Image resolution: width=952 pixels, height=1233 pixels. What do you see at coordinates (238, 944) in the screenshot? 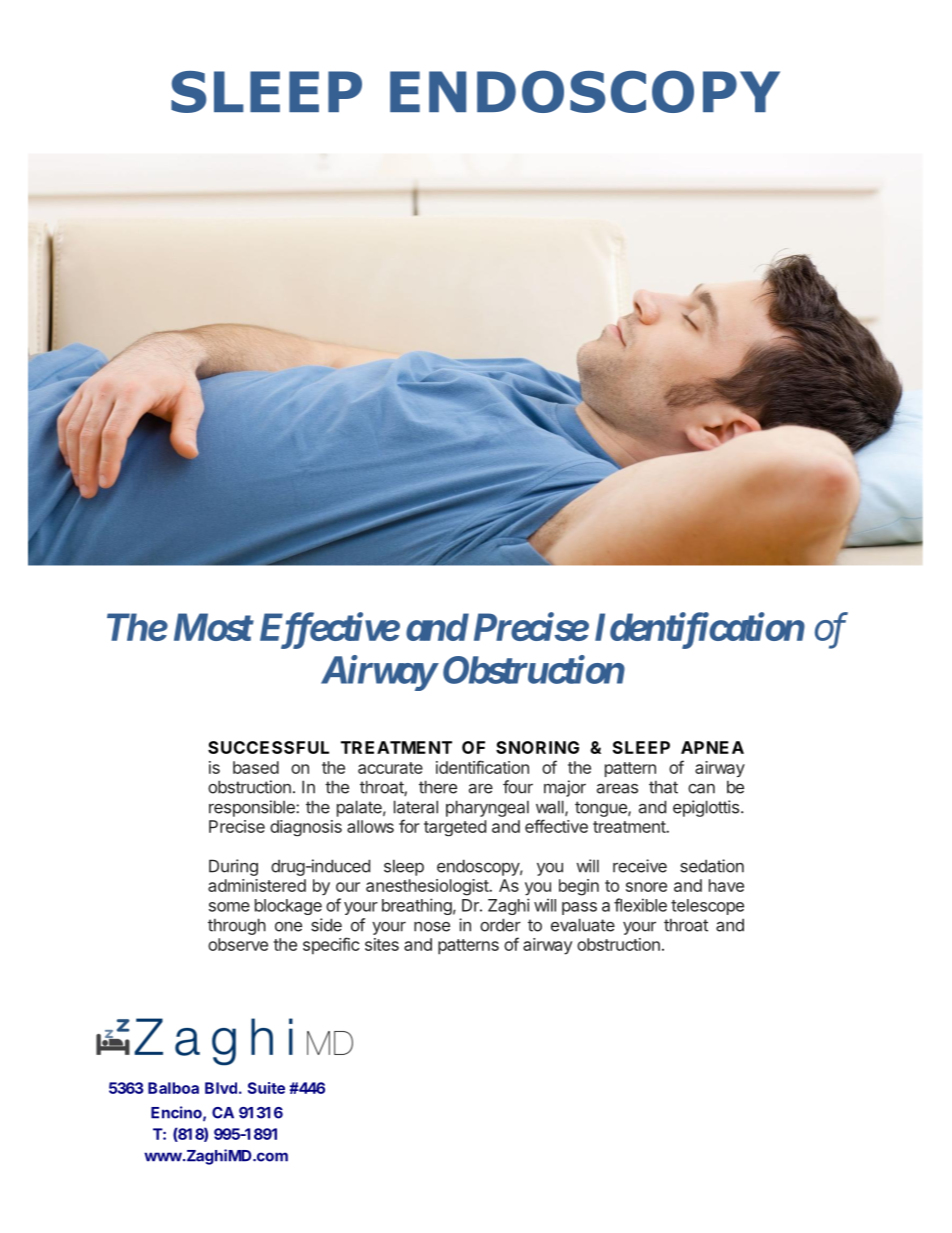
I see `observe` at bounding box center [238, 944].
